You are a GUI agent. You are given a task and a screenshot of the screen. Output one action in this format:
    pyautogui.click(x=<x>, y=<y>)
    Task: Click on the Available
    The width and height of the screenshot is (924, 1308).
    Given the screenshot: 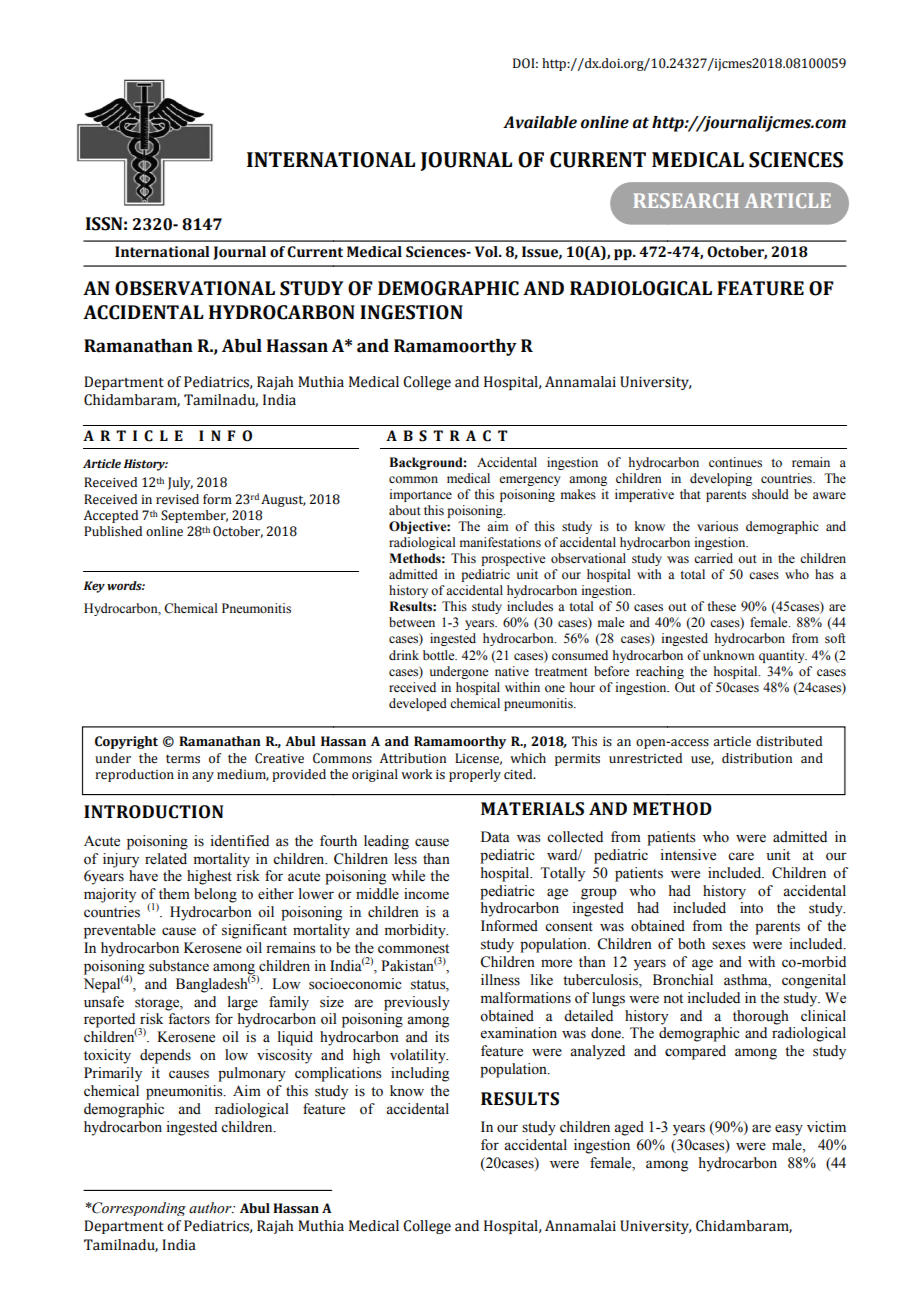 What is the action you would take?
    pyautogui.click(x=540, y=122)
